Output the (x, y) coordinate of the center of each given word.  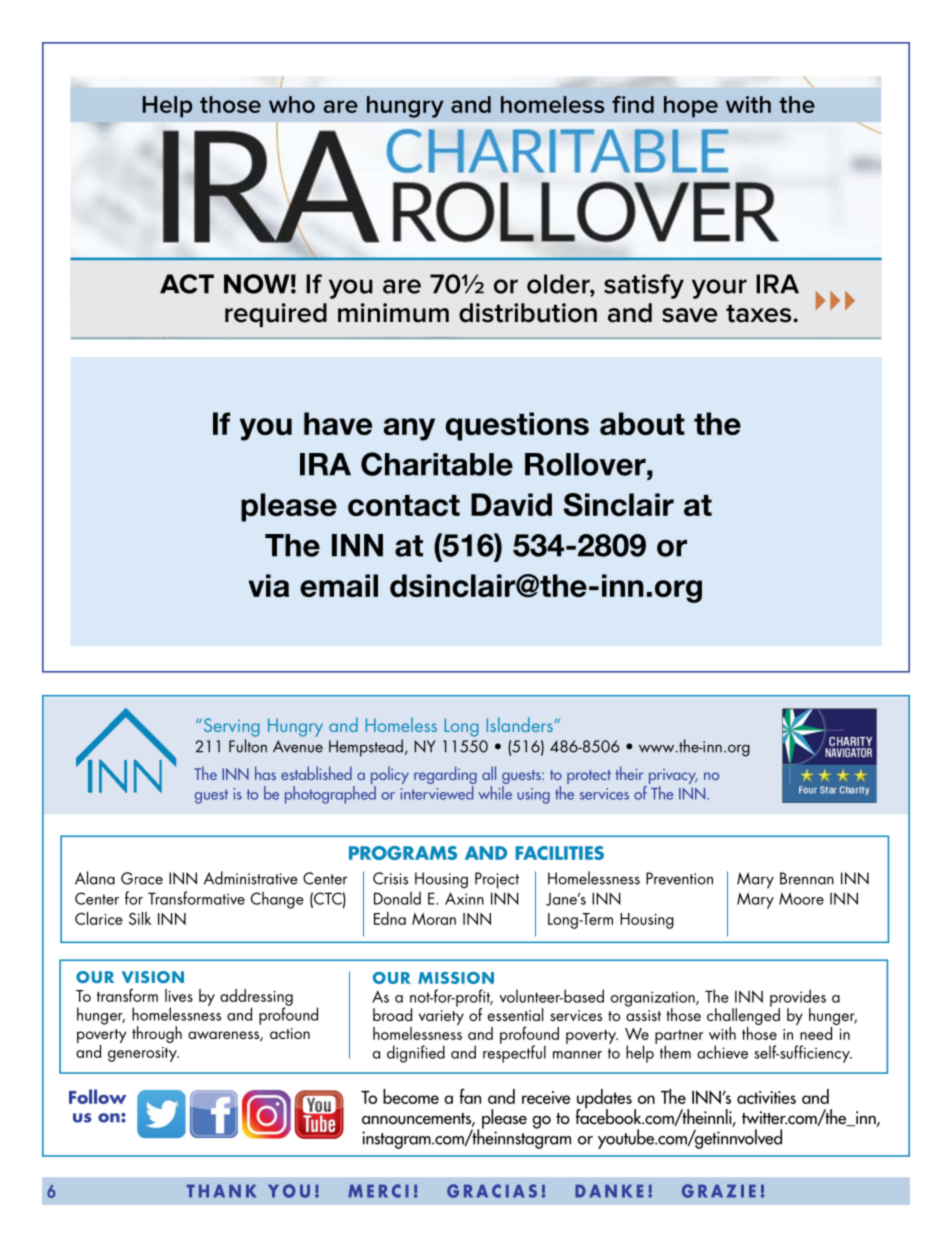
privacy (672, 778)
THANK (221, 1191)
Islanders (521, 724)
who (292, 104)
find (633, 104)
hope (691, 107)
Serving (230, 727)
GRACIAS (492, 1191)
